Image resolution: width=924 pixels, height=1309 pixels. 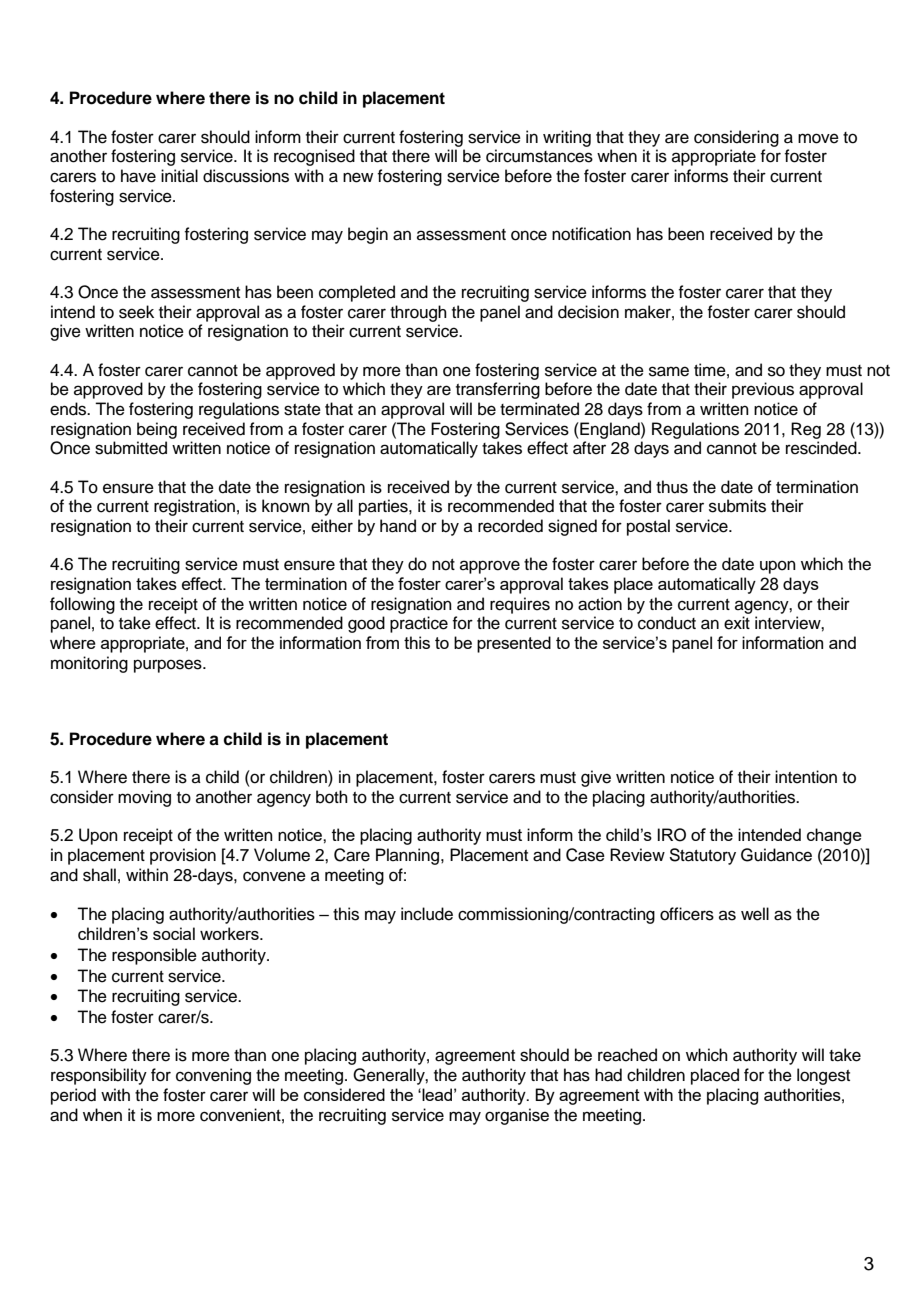 I want to click on submitted, so click(x=131, y=448).
